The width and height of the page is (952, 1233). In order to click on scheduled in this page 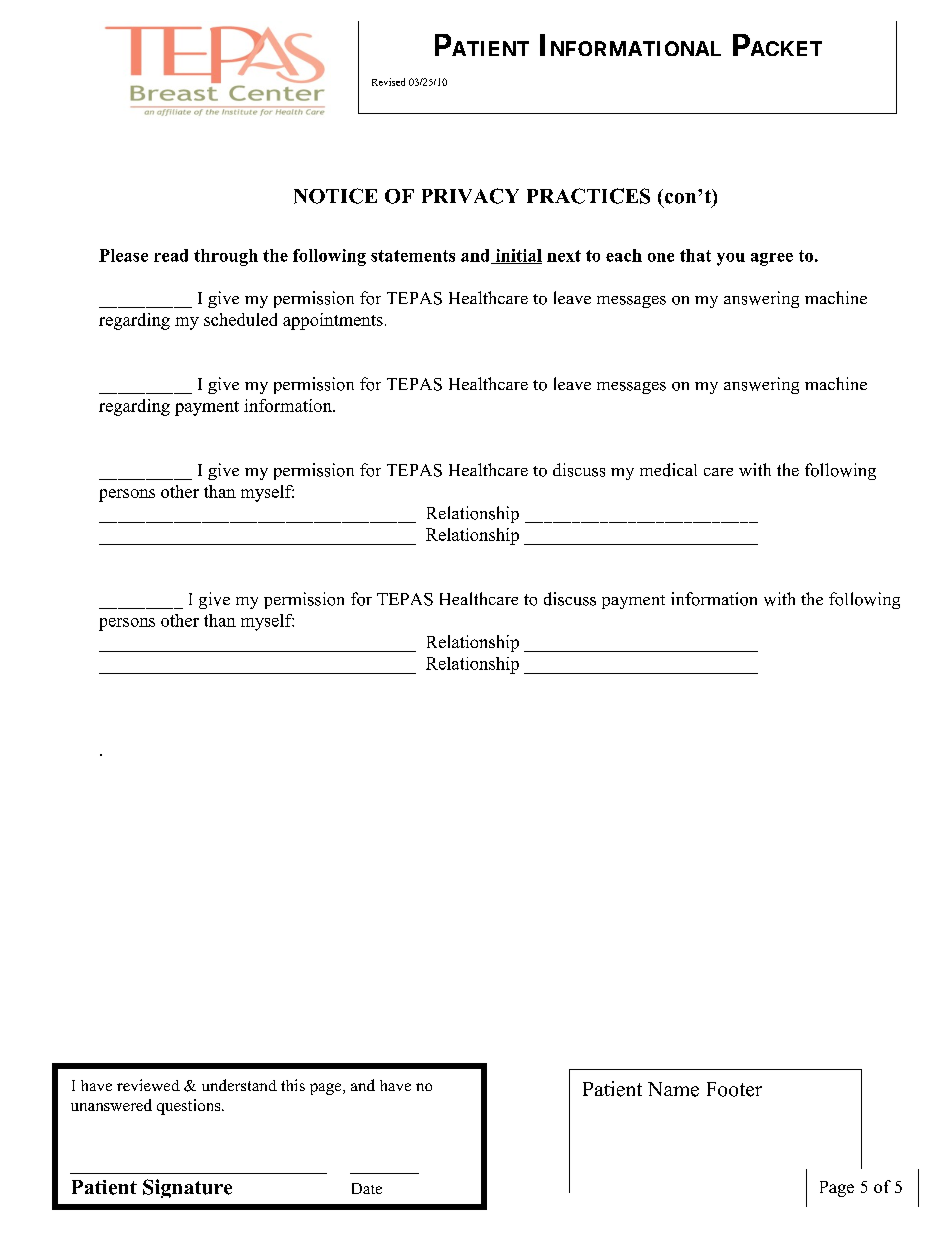, I will do `click(240, 319)`.
